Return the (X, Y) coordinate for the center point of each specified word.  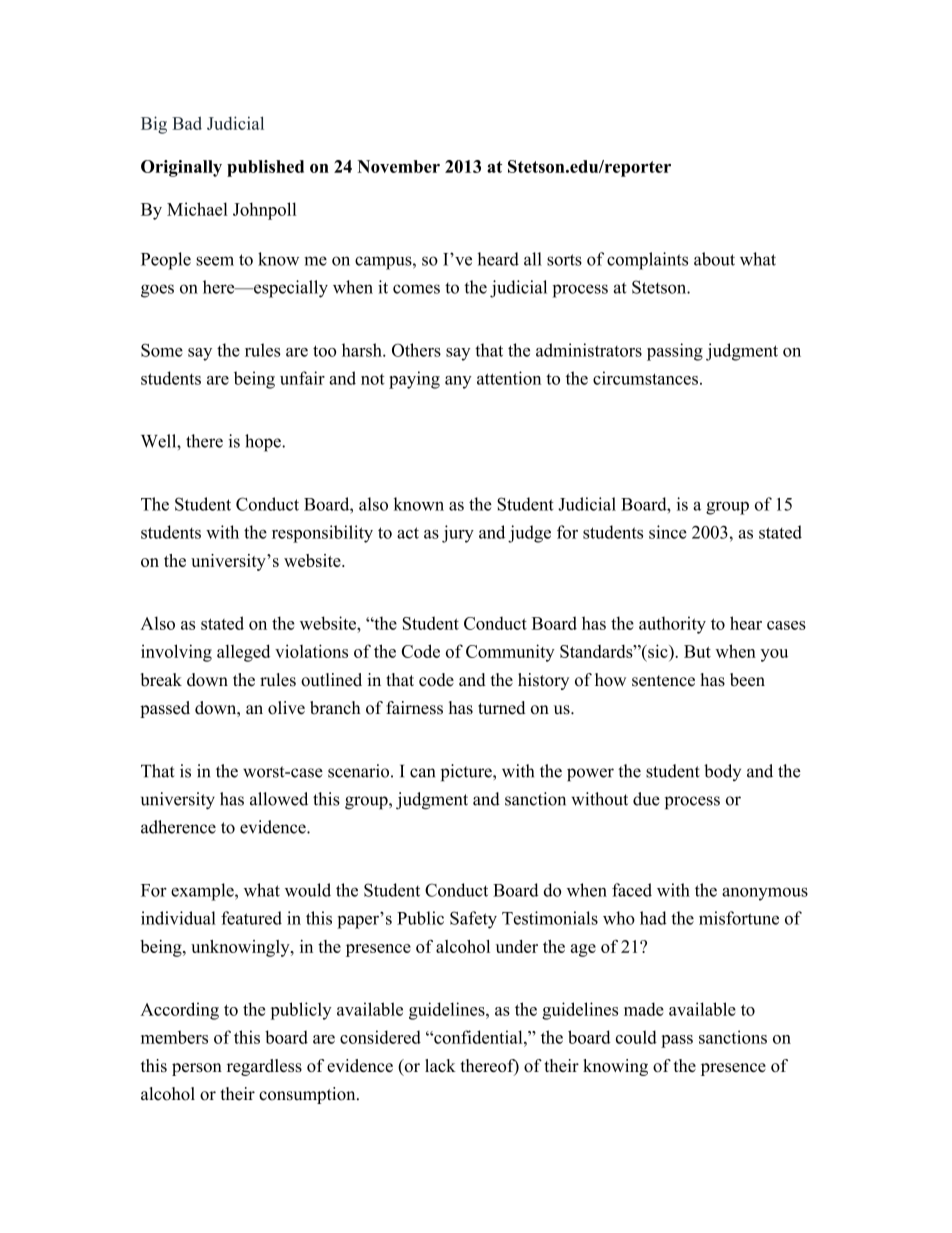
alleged (243, 653)
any (458, 382)
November (398, 166)
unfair (302, 378)
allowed (279, 799)
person (197, 1069)
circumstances (645, 378)
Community (510, 653)
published (265, 168)
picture (467, 772)
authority (672, 625)
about (714, 259)
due (646, 799)
